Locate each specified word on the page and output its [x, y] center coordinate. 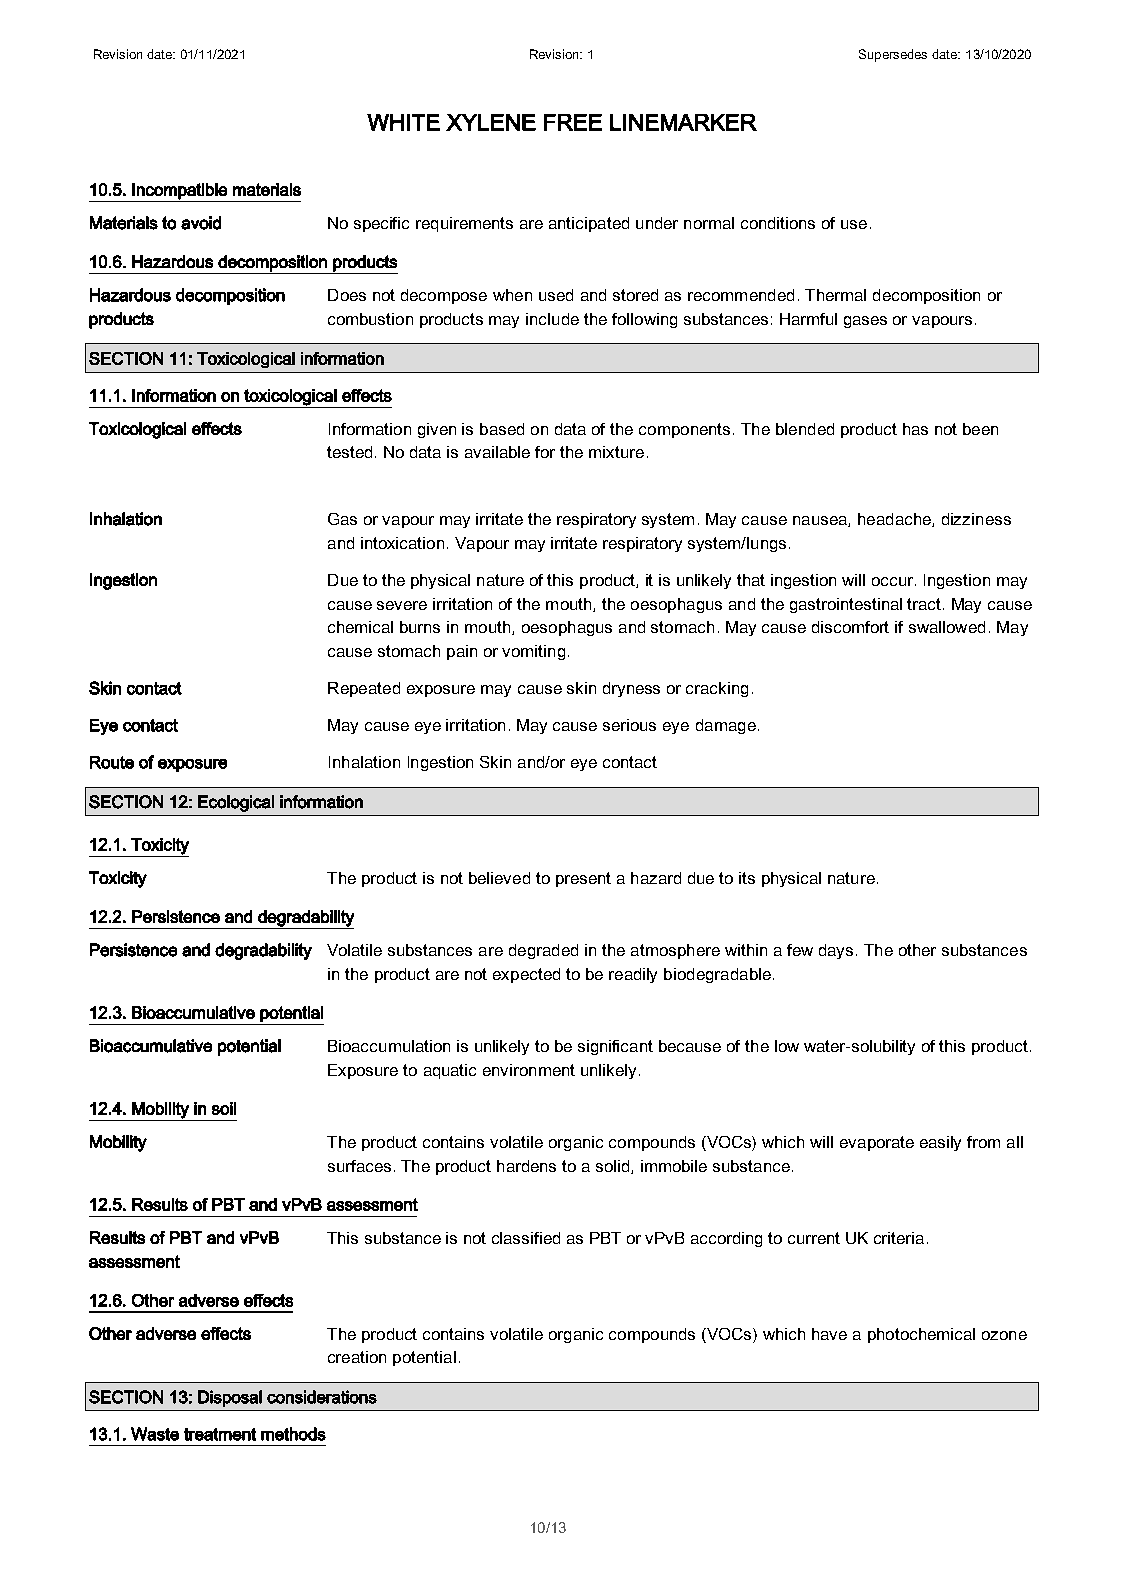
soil [224, 1108]
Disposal [230, 1398]
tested [349, 452]
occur [892, 581]
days [836, 951]
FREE [573, 122]
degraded [543, 951]
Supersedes [893, 55]
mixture [616, 452]
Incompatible [179, 191]
